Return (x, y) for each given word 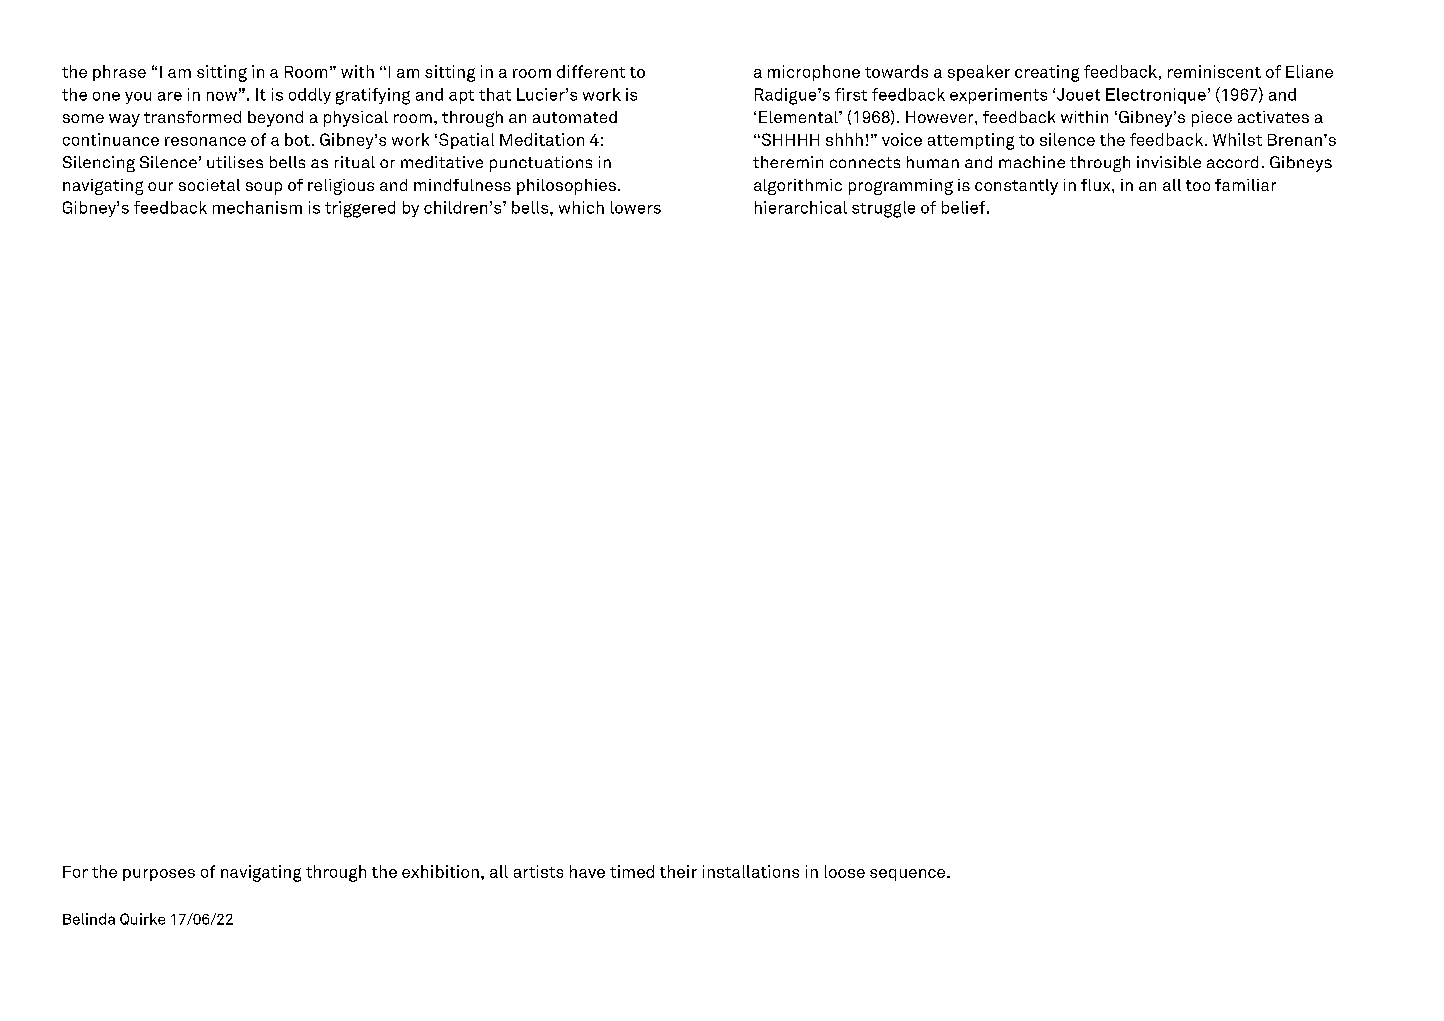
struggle (883, 209)
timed (632, 871)
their (678, 871)
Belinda (89, 919)
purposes (159, 875)
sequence (909, 875)
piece (1212, 119)
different (591, 71)
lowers (636, 207)
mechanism (257, 207)
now (222, 96)
